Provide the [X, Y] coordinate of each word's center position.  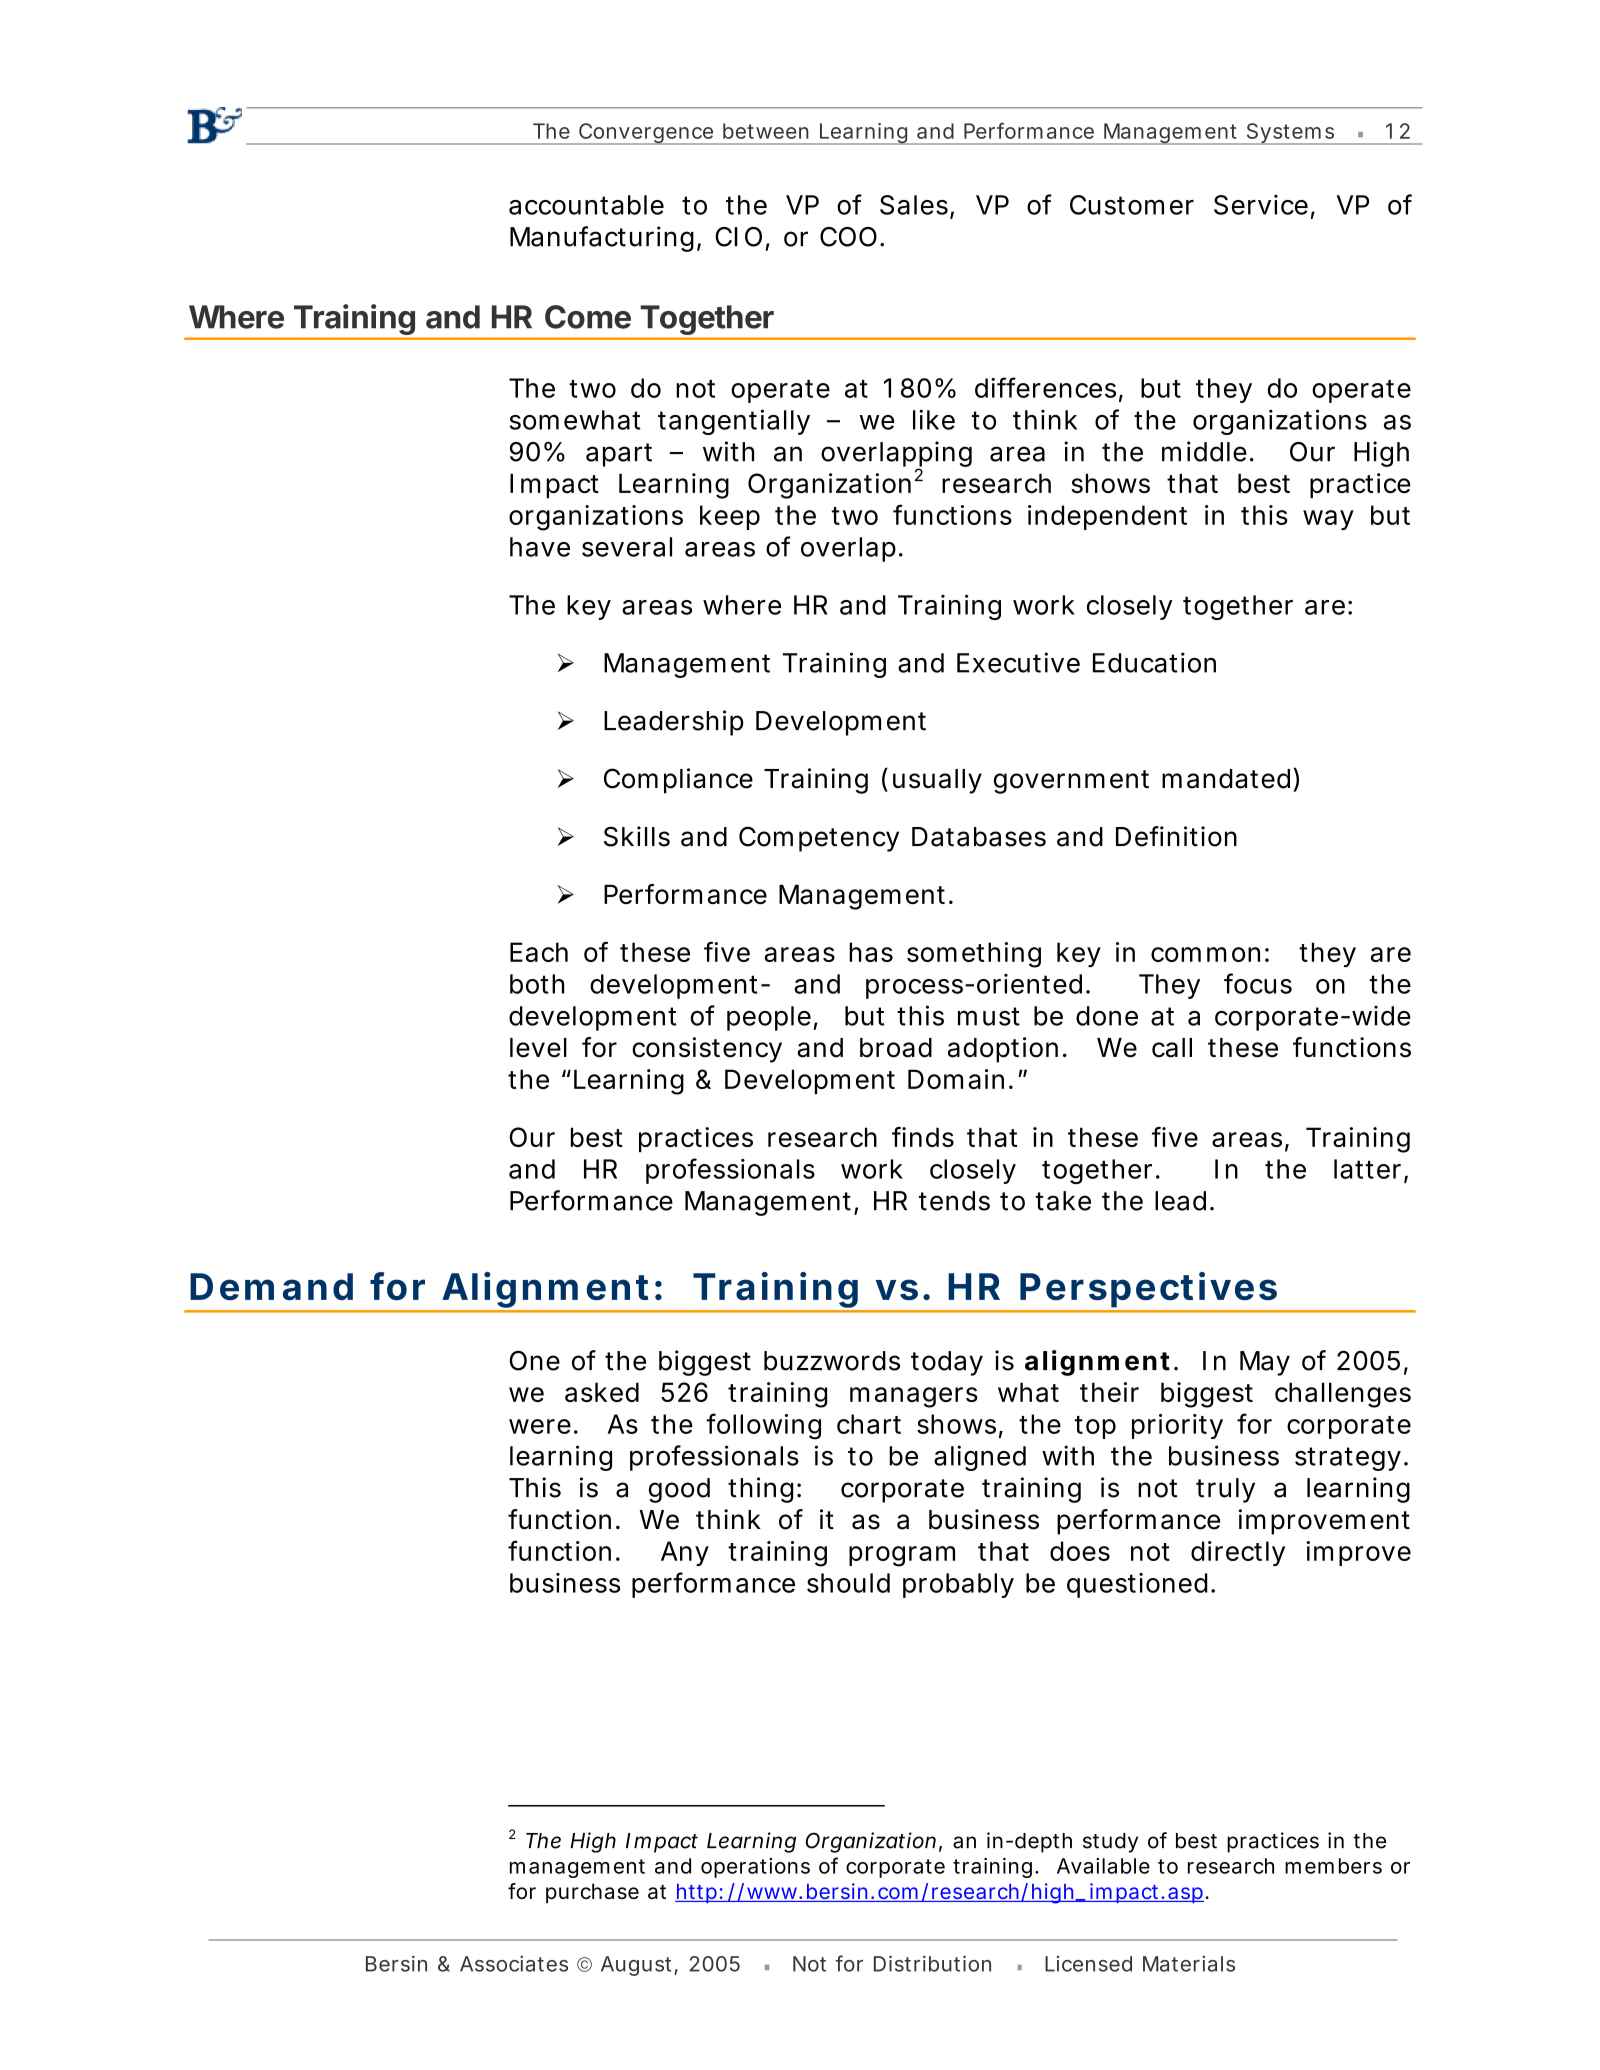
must [989, 1016]
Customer [1132, 205]
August [636, 1966]
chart [869, 1424]
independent [1107, 517]
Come [588, 317]
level [538, 1048]
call [1172, 1048]
